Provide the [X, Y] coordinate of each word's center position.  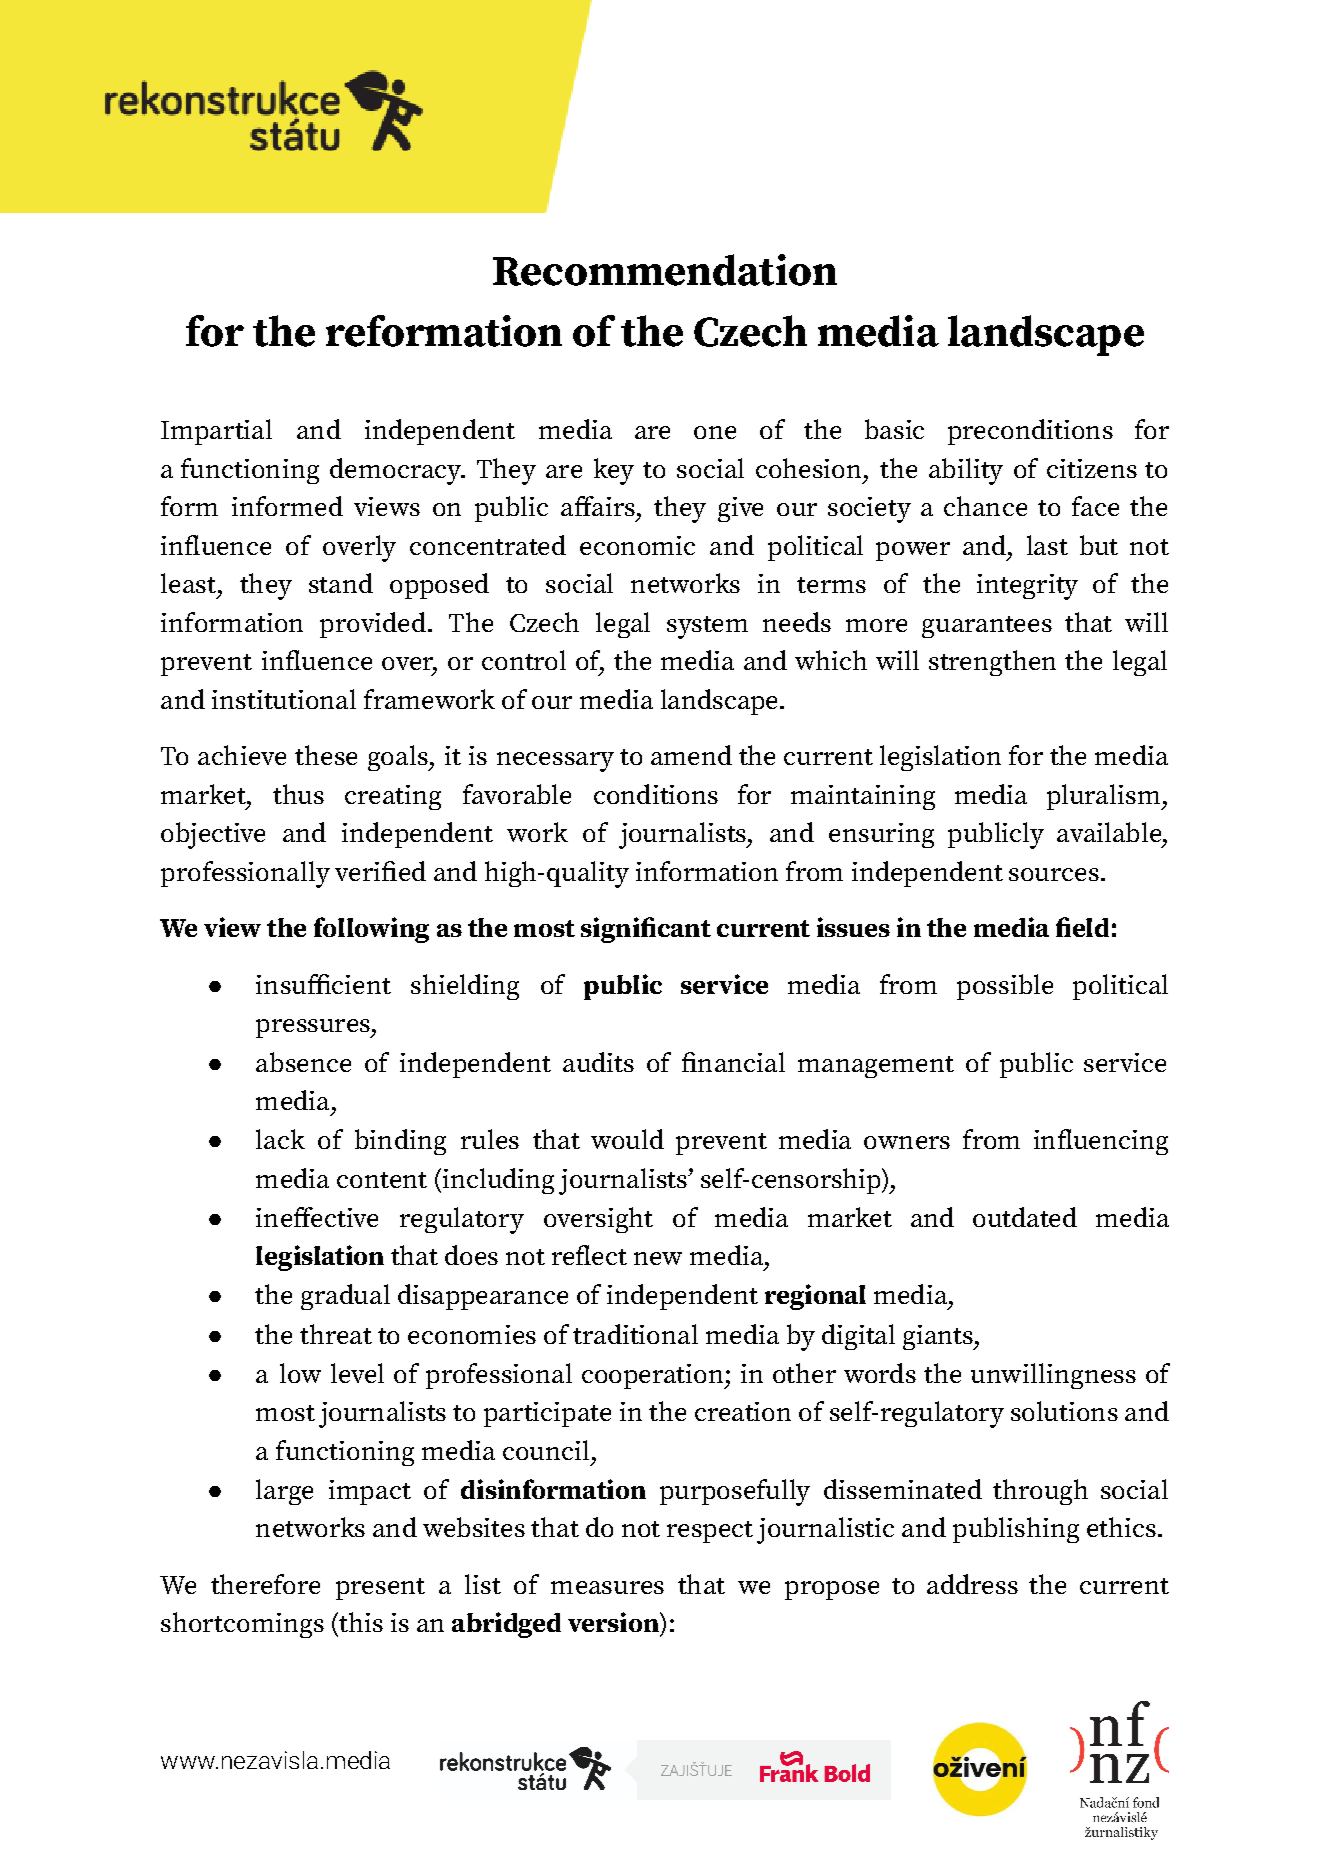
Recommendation [665, 270]
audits [598, 1062]
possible [1005, 987]
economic [637, 545]
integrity [1027, 587]
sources [1054, 874]
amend [691, 755]
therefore [265, 1584]
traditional [635, 1334]
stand [341, 583]
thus [298, 794]
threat [336, 1334]
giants [939, 1337]
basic [894, 429]
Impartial [216, 432]
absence [303, 1062]
